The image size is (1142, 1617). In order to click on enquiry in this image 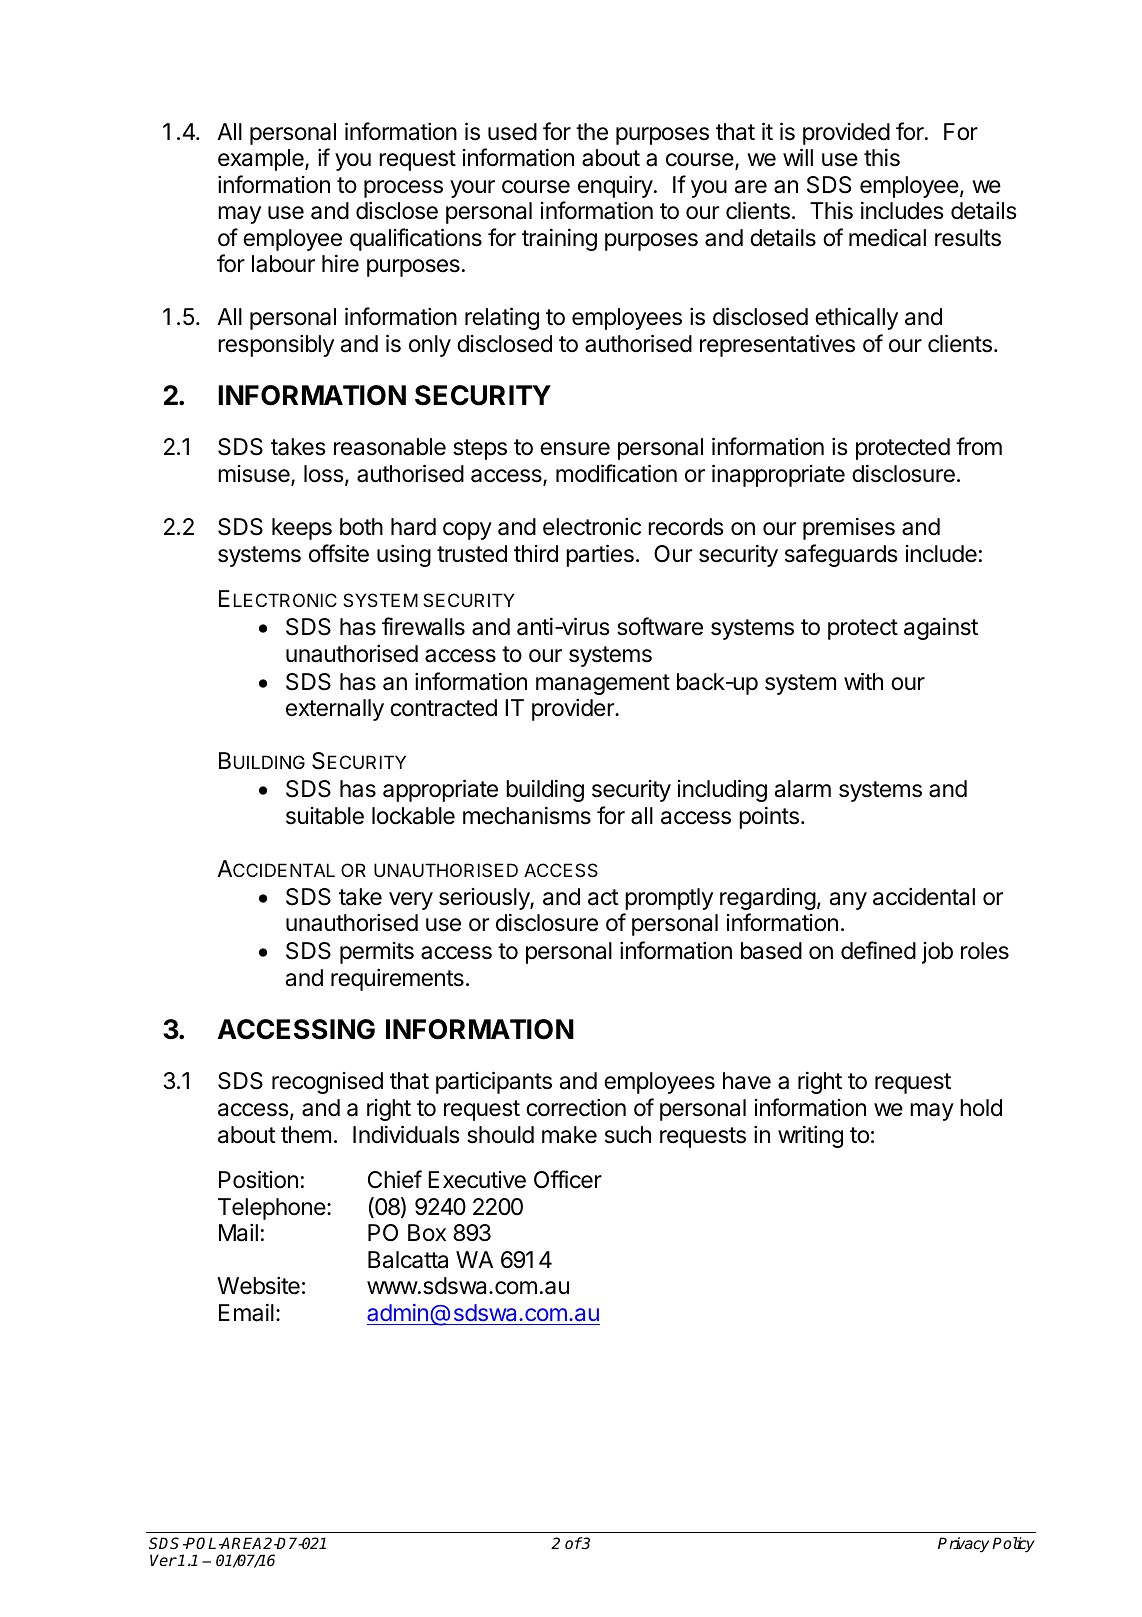, I will do `click(615, 187)`.
